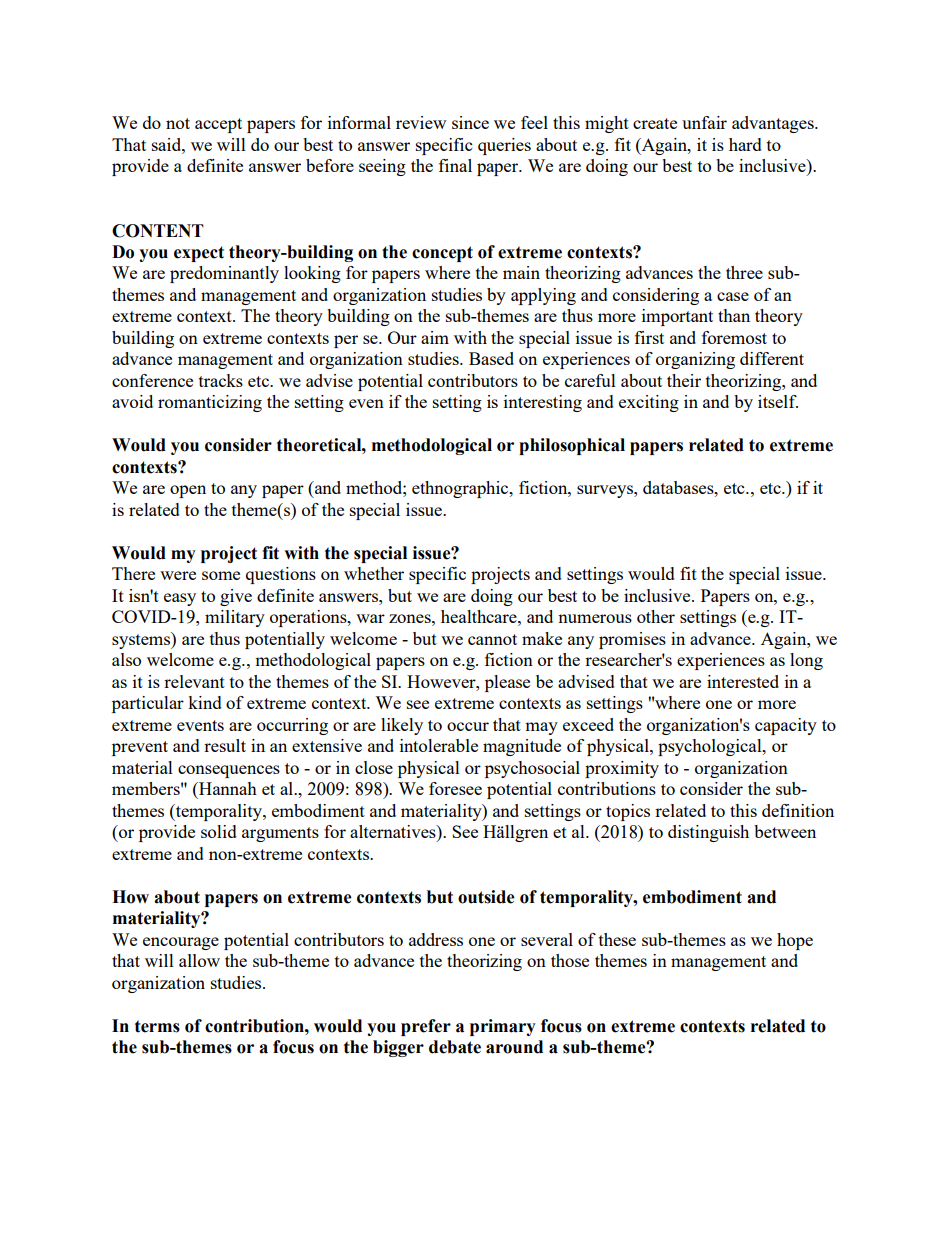 The height and width of the document is (1233, 952). Describe the element at coordinates (188, 491) in the document. I see `open` at that location.
